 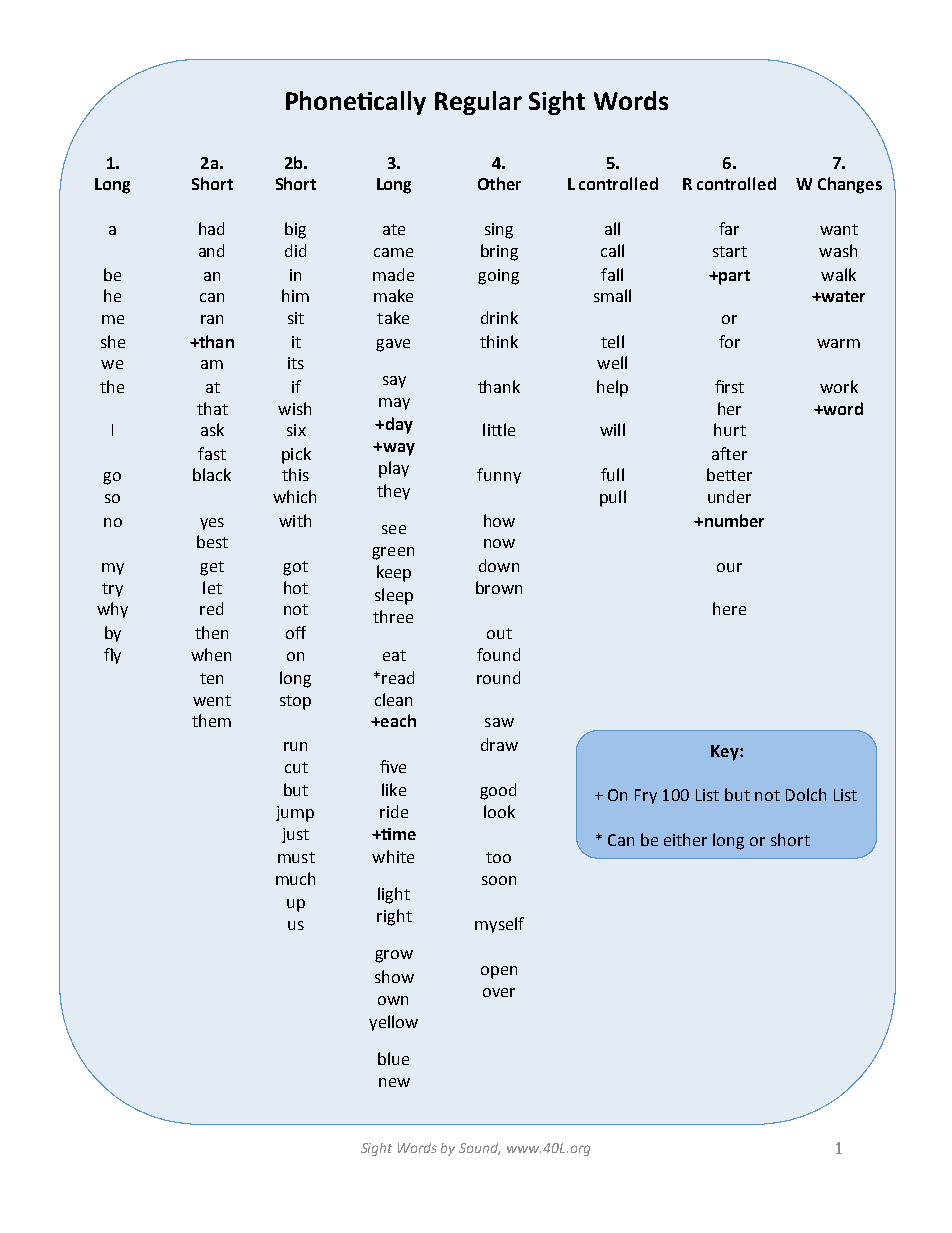 What do you see at coordinates (394, 1082) in the image?
I see `new` at bounding box center [394, 1082].
